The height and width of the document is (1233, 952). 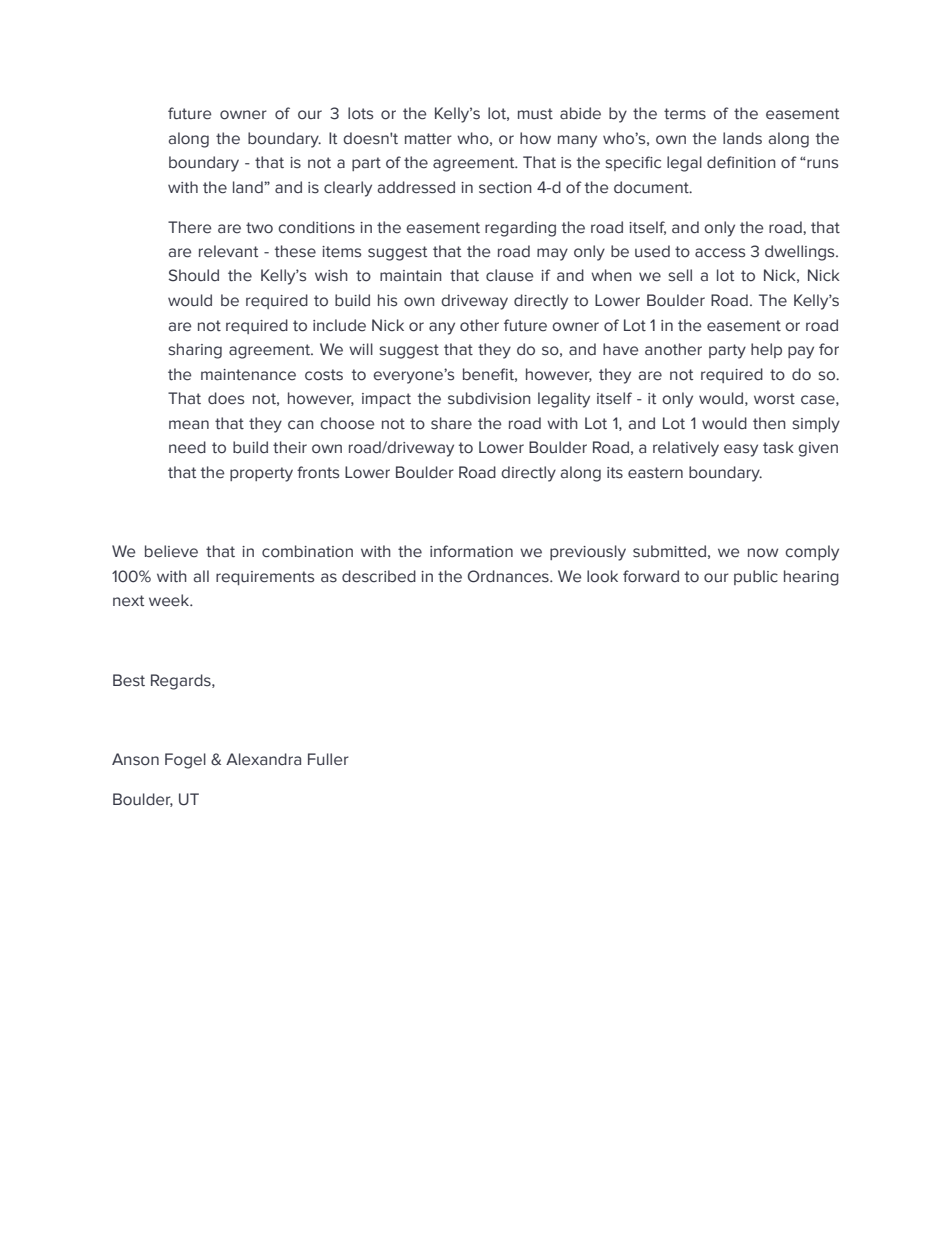 What do you see at coordinates (360, 113) in the document?
I see `lots` at bounding box center [360, 113].
